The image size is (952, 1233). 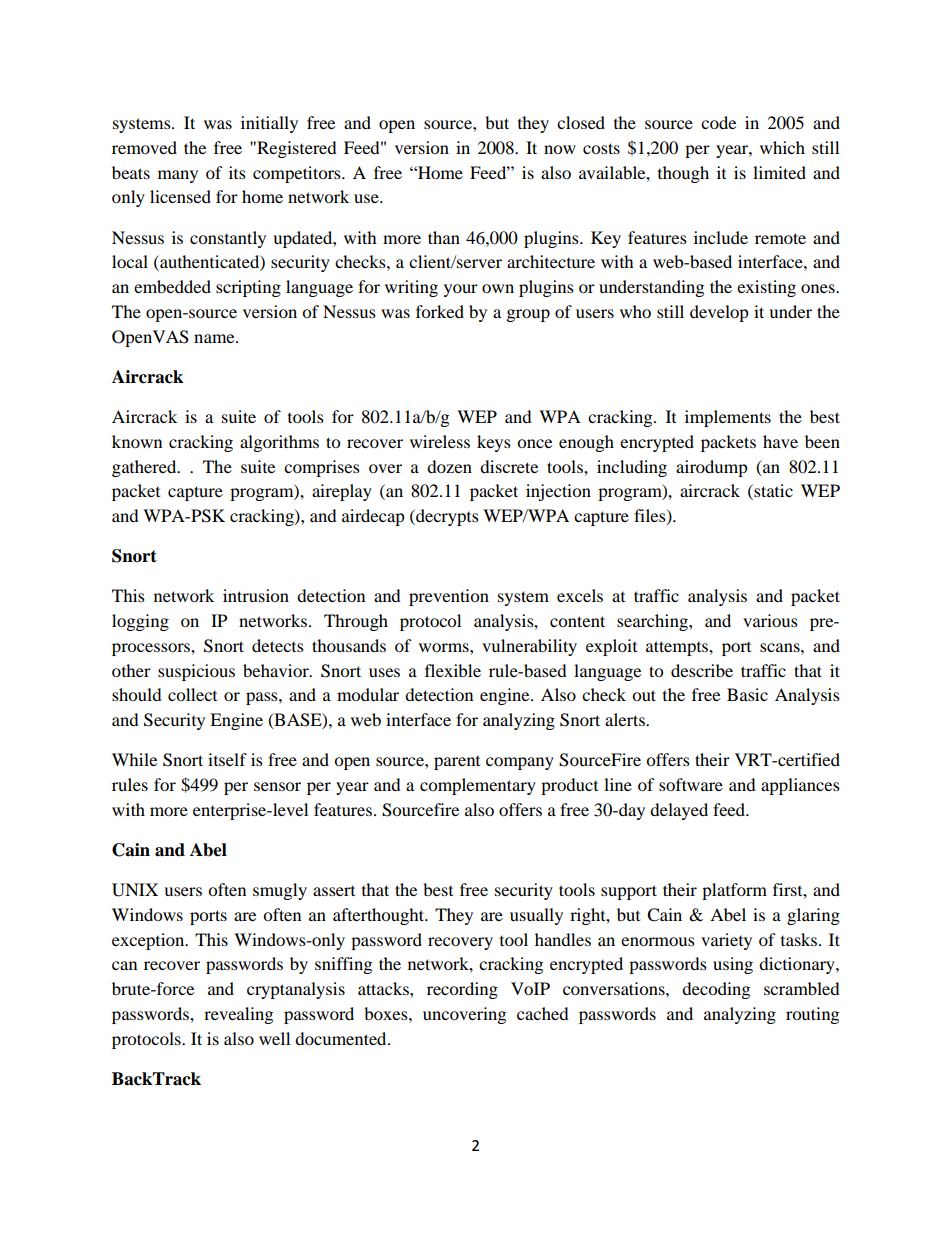 What do you see at coordinates (449, 597) in the image?
I see `prevention` at bounding box center [449, 597].
